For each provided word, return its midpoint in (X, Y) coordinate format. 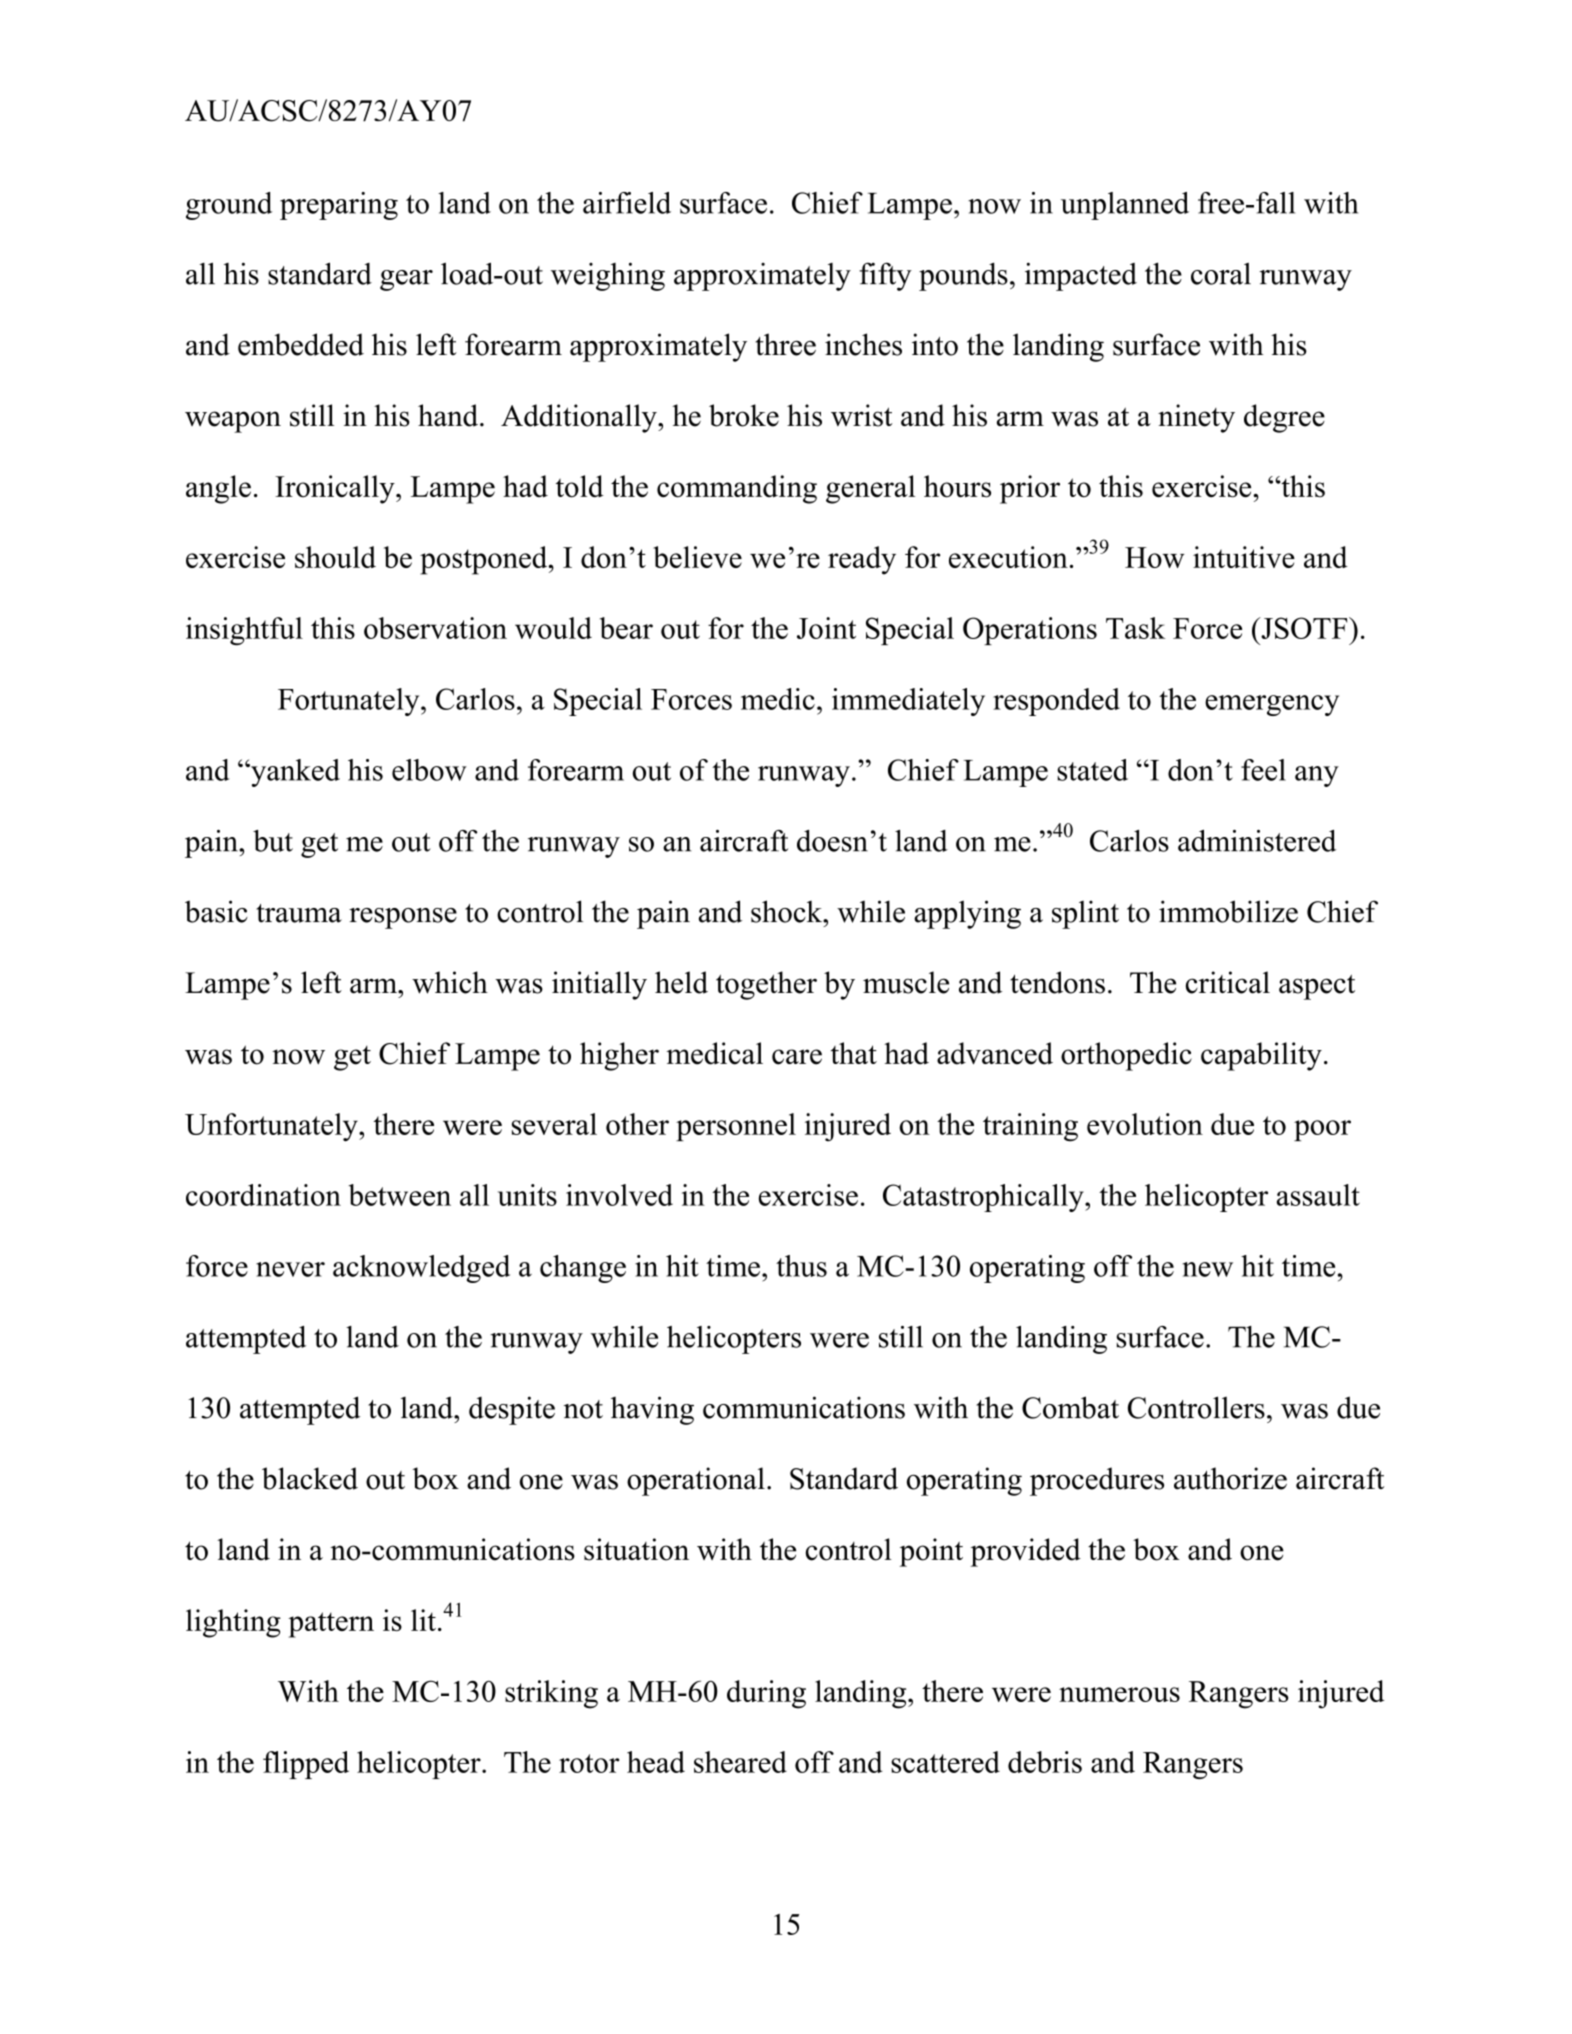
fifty (885, 276)
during (766, 1694)
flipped (306, 1765)
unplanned (1125, 206)
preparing (339, 206)
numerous (1119, 1694)
